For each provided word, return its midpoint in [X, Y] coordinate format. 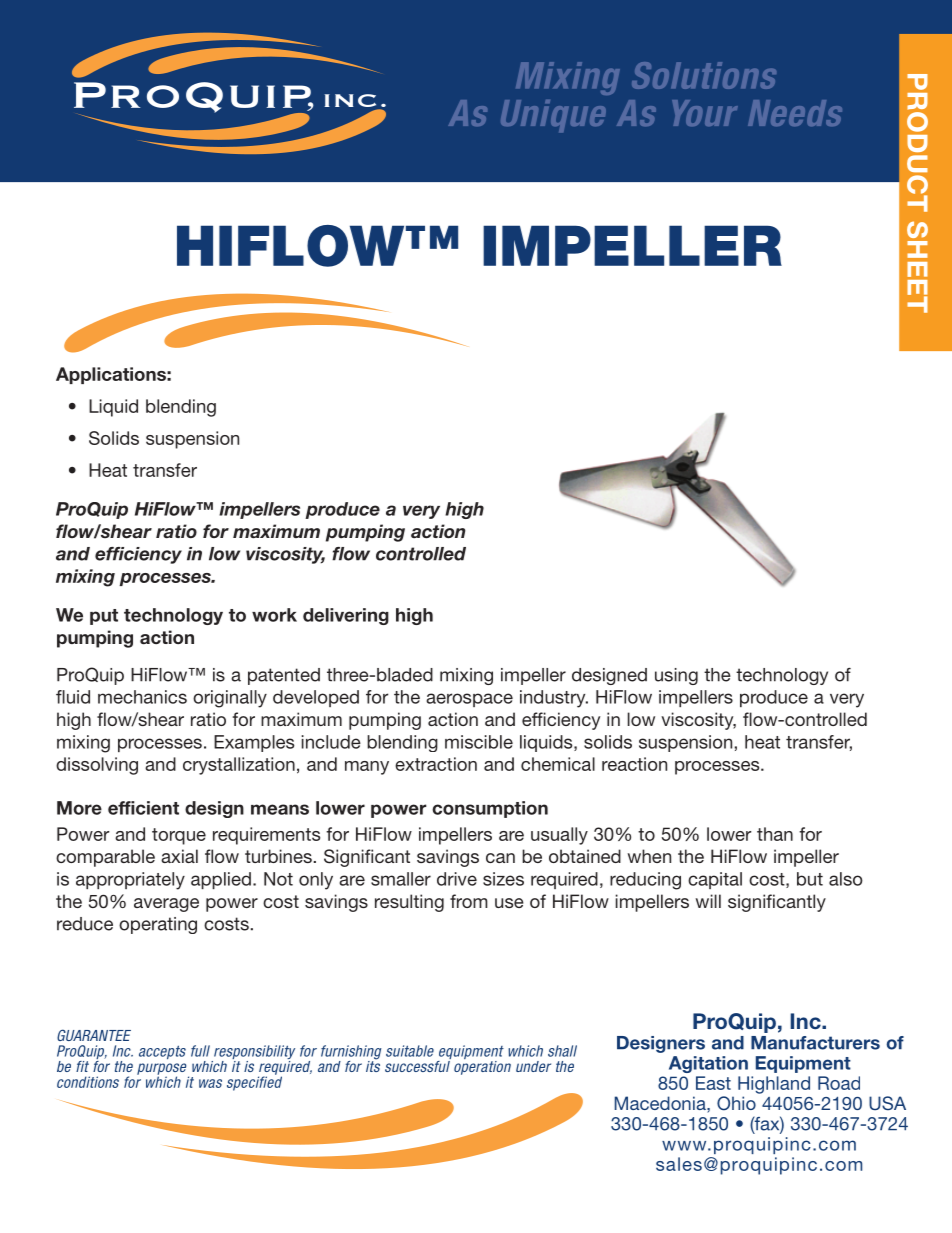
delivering [346, 616]
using [676, 676]
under [533, 1066]
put [104, 617]
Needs [795, 113]
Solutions [704, 75]
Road [839, 1083]
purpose [163, 1070]
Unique [553, 116]
